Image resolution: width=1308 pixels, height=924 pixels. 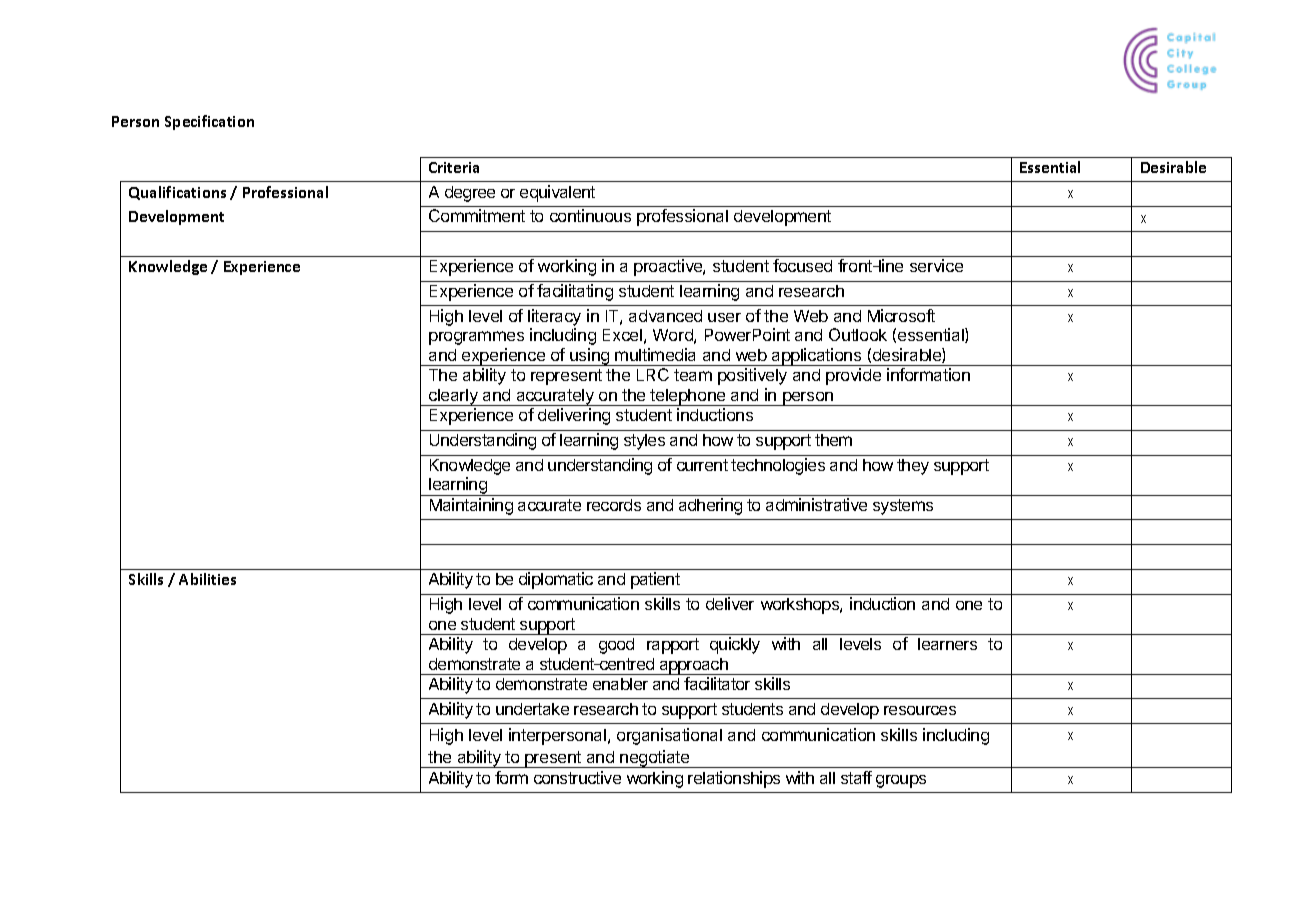 What do you see at coordinates (856, 777) in the image?
I see `staff` at bounding box center [856, 777].
